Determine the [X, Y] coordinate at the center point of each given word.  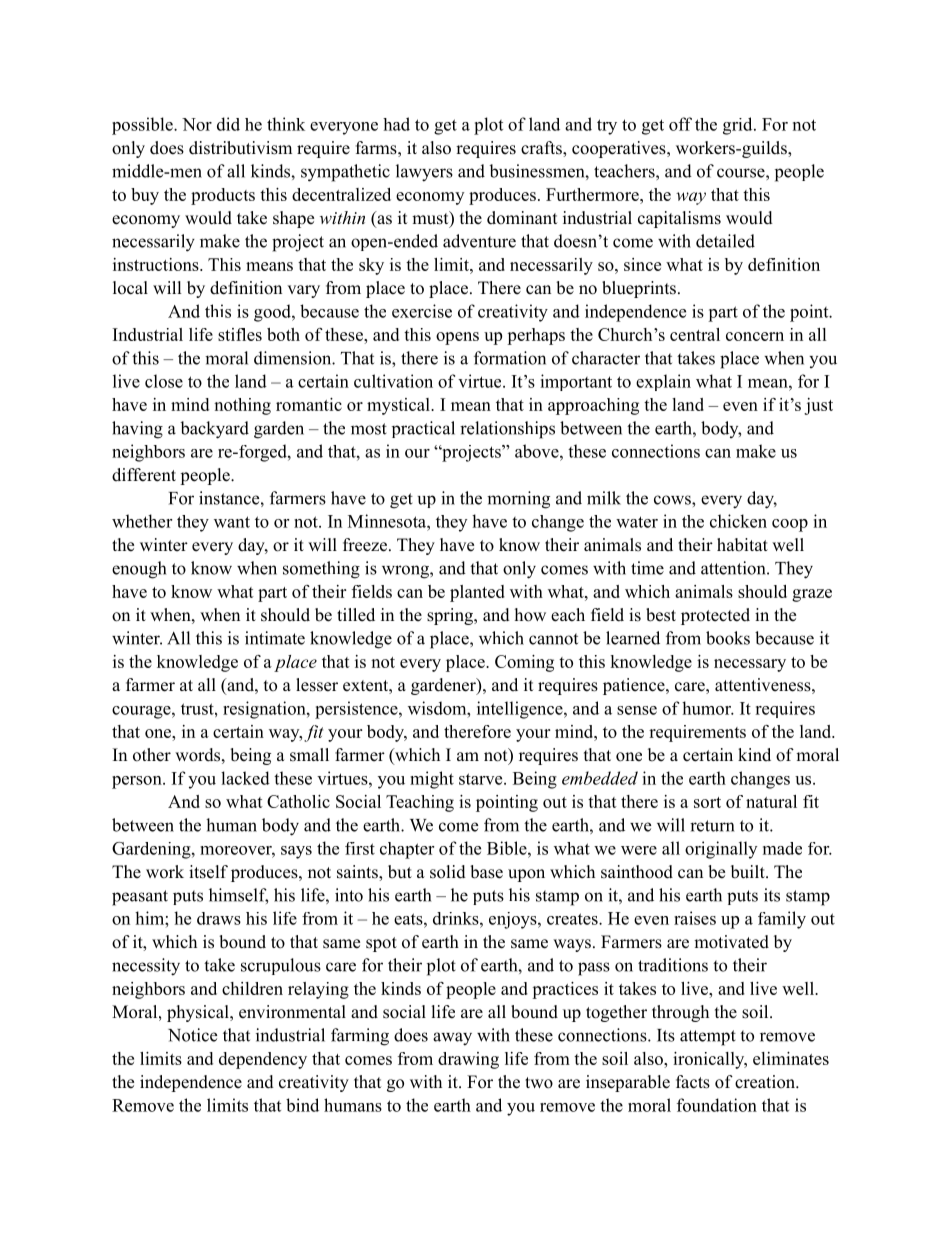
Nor [197, 124]
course [742, 173]
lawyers [424, 173]
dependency [263, 1060]
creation [766, 1082]
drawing [468, 1060]
